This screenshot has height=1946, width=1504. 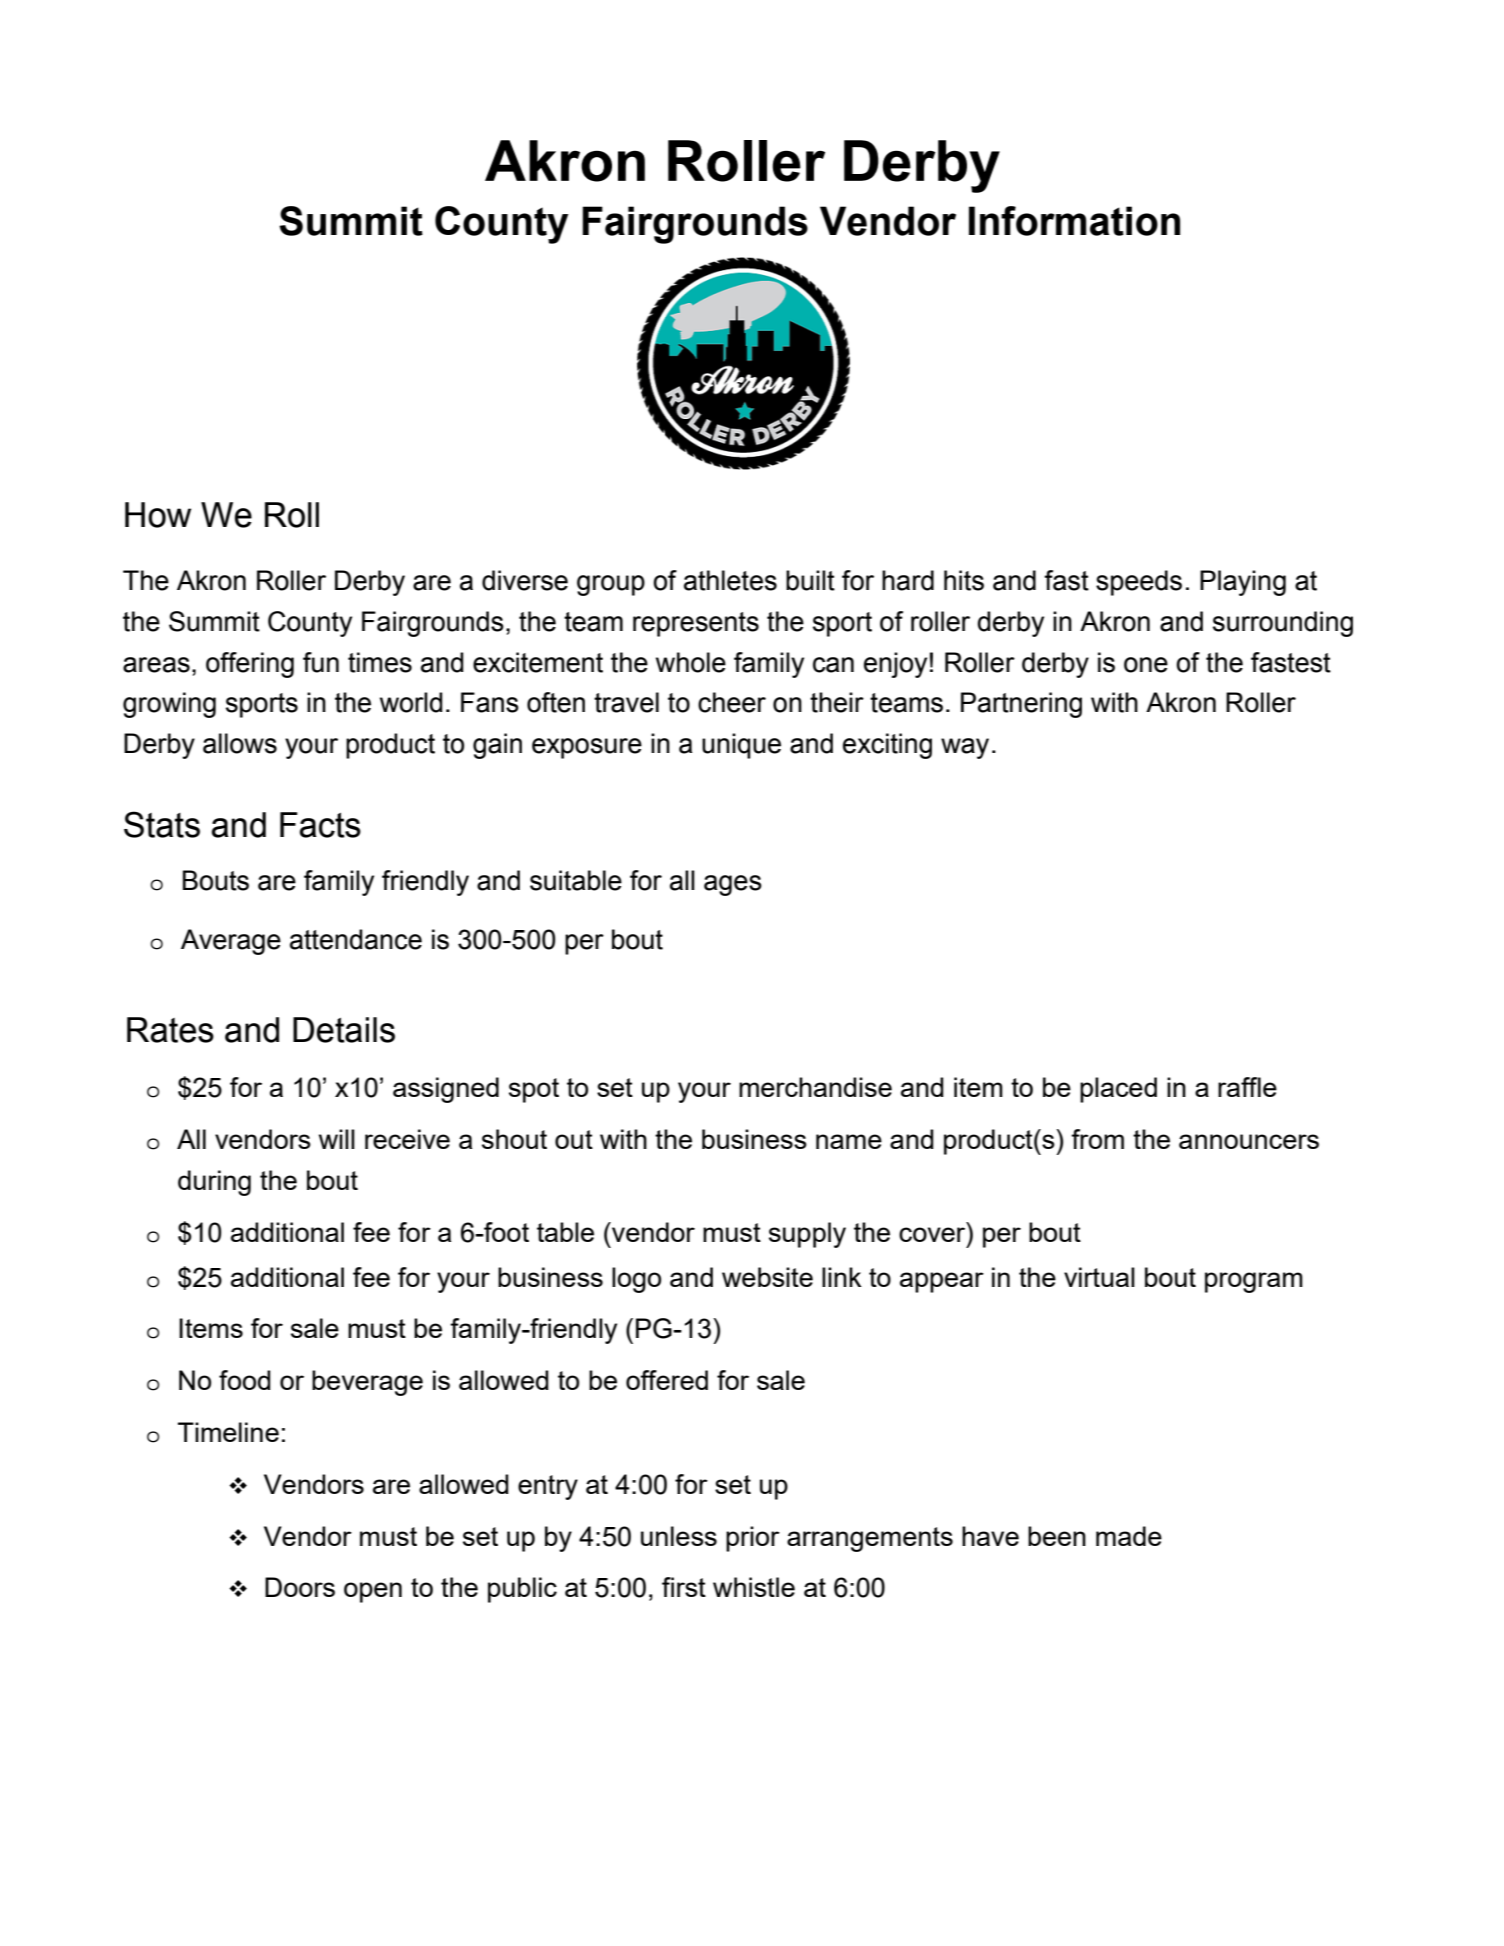 What do you see at coordinates (753, 1539) in the screenshot?
I see `prior` at bounding box center [753, 1539].
